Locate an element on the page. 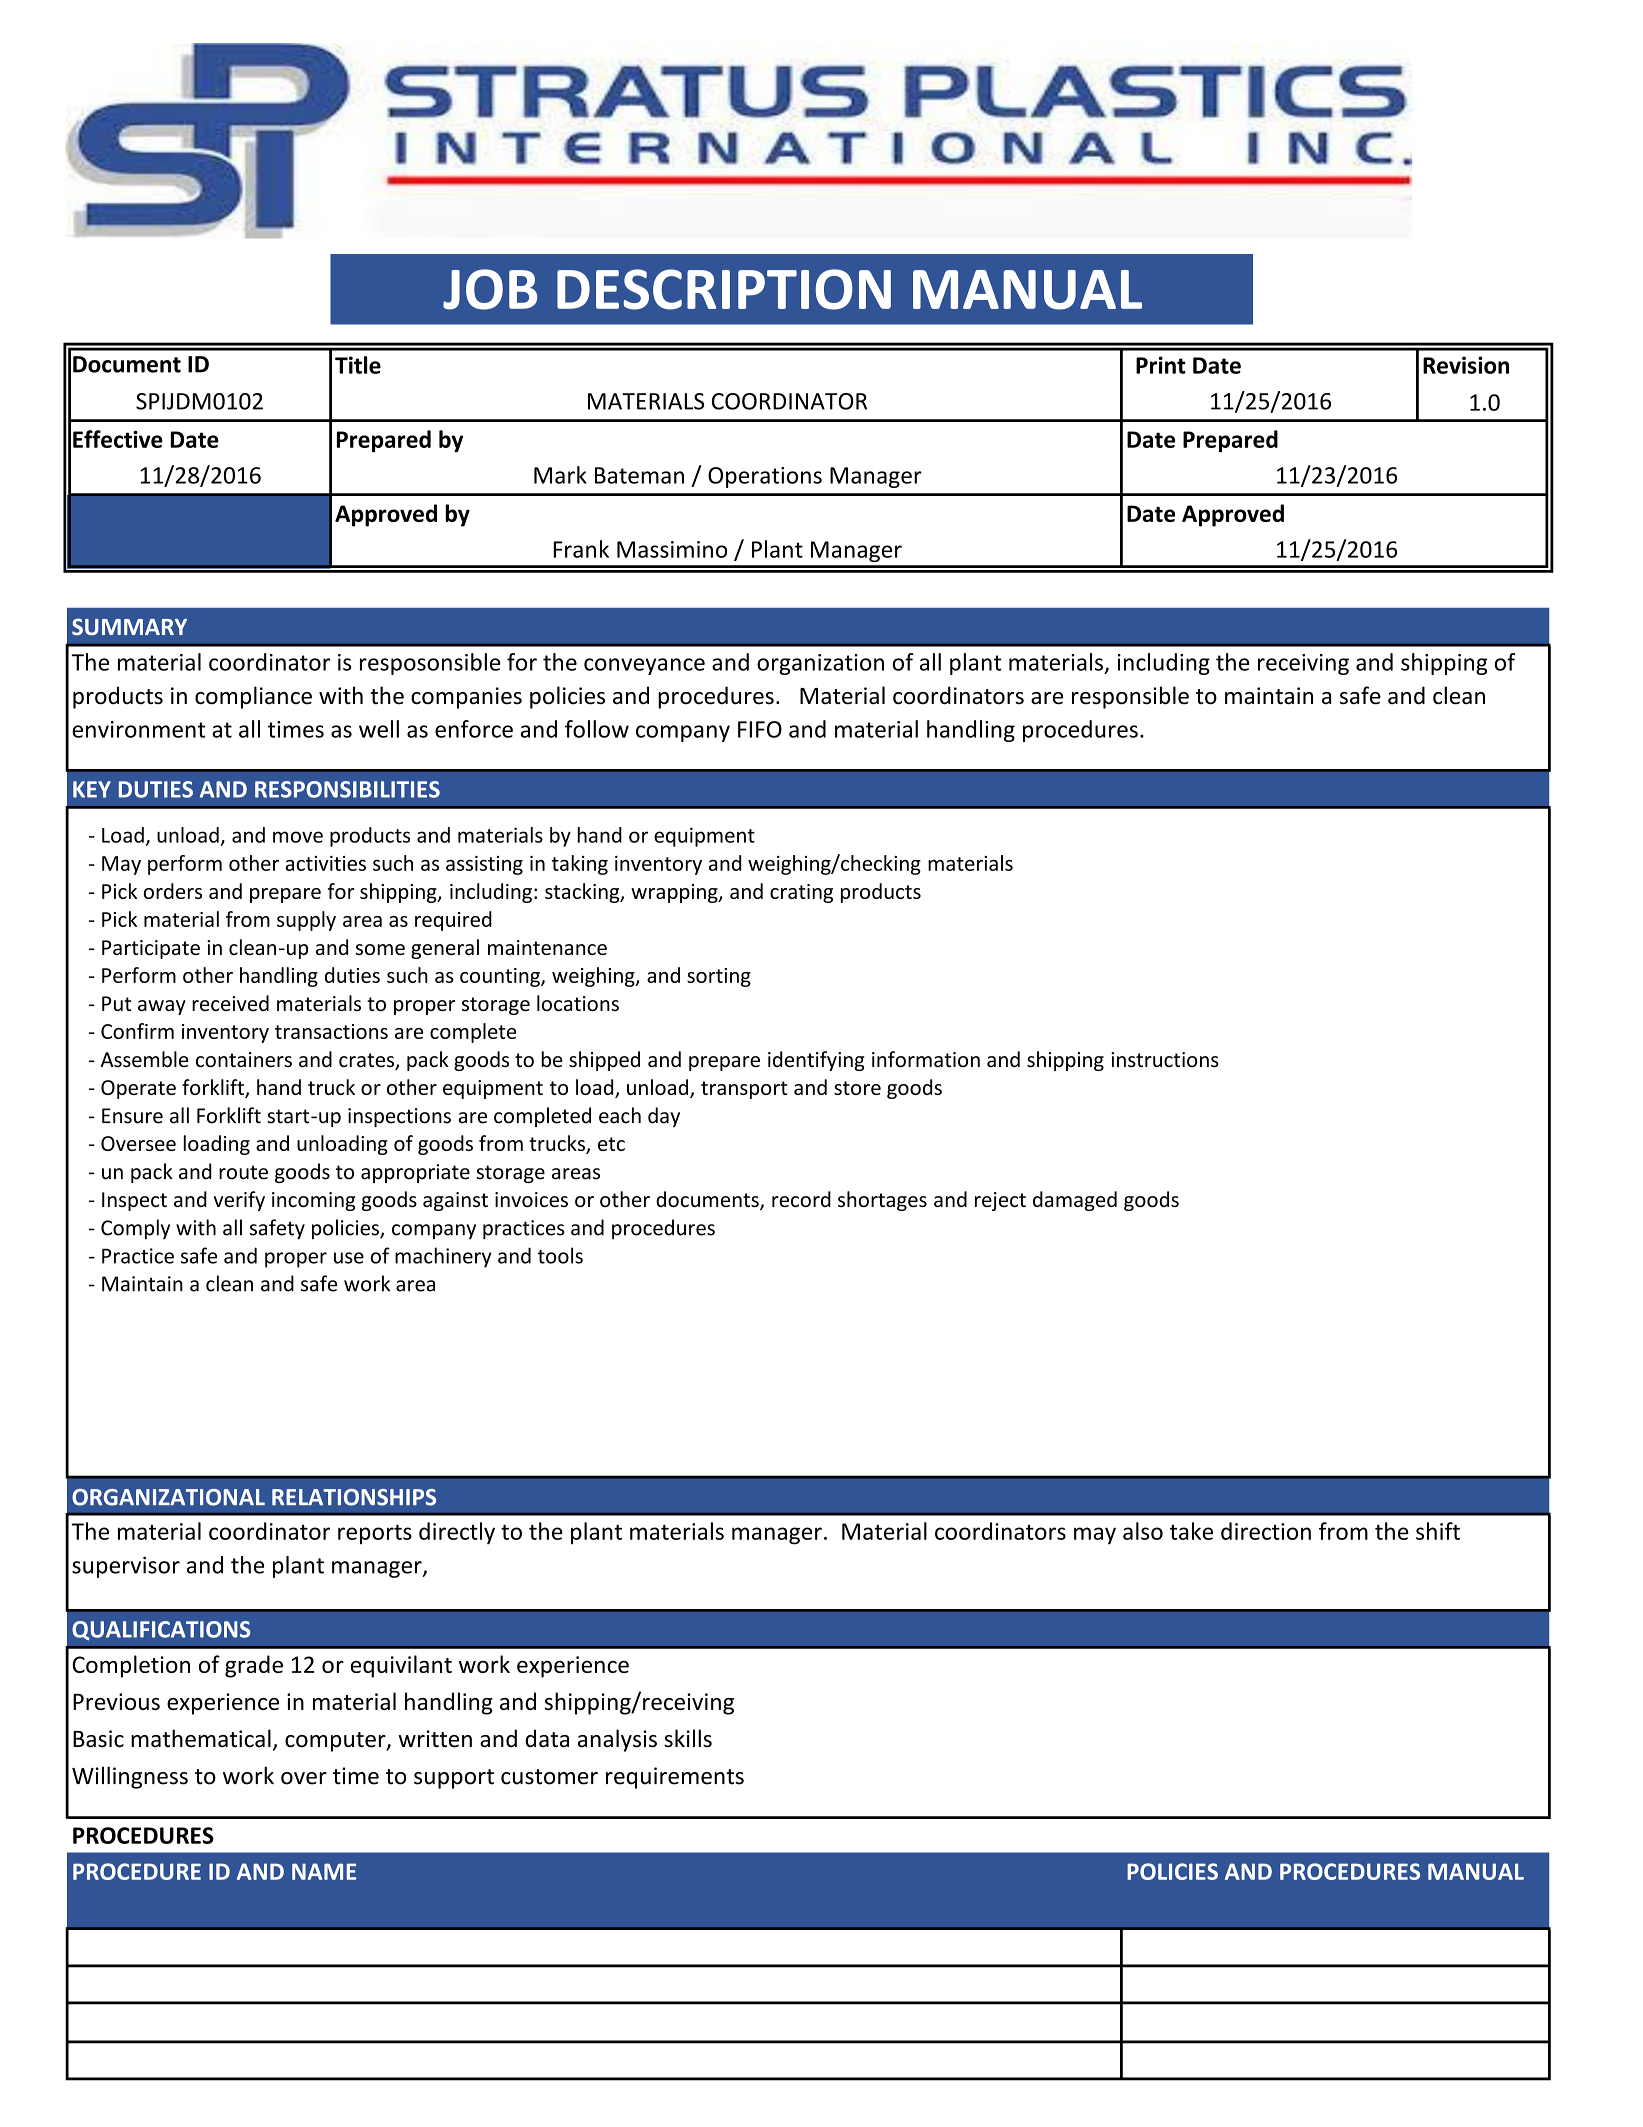 Image resolution: width=1643 pixels, height=2127 pixels. RELATIONSHIPS is located at coordinates (354, 1497).
